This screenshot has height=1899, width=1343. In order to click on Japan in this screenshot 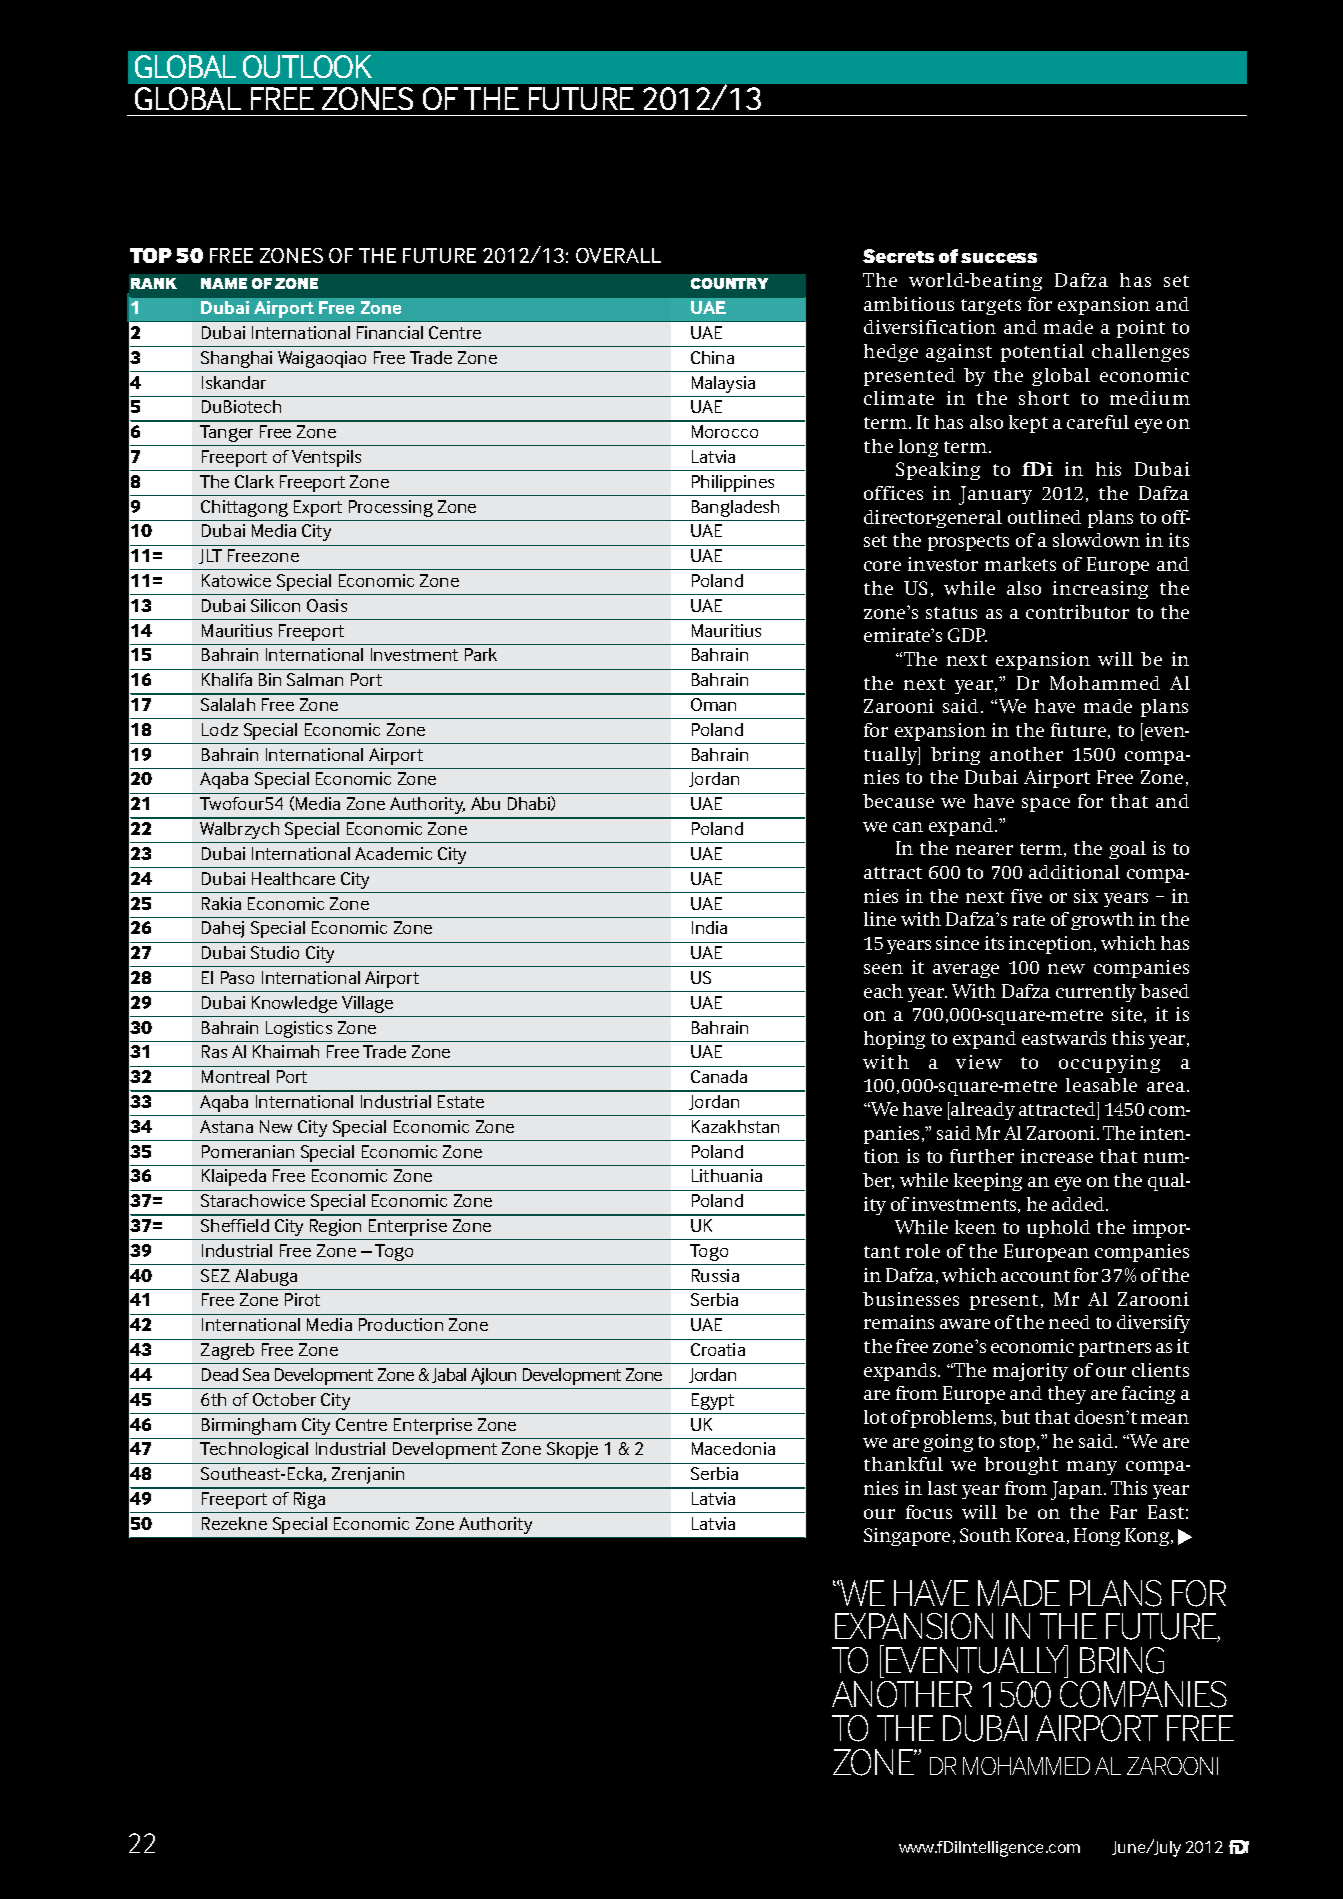, I will do `click(1078, 1490)`.
